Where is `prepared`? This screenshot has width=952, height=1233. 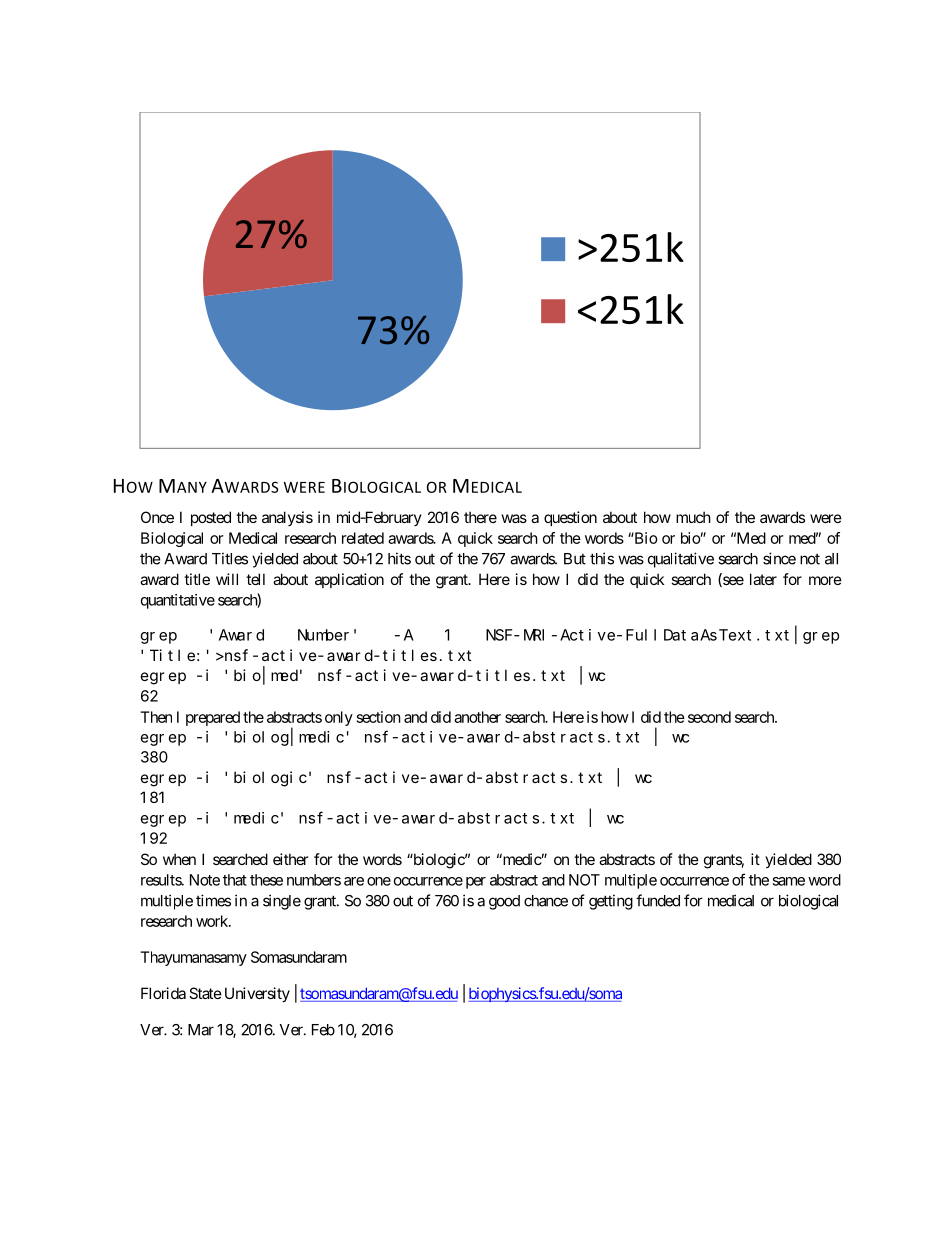 prepared is located at coordinates (213, 718).
